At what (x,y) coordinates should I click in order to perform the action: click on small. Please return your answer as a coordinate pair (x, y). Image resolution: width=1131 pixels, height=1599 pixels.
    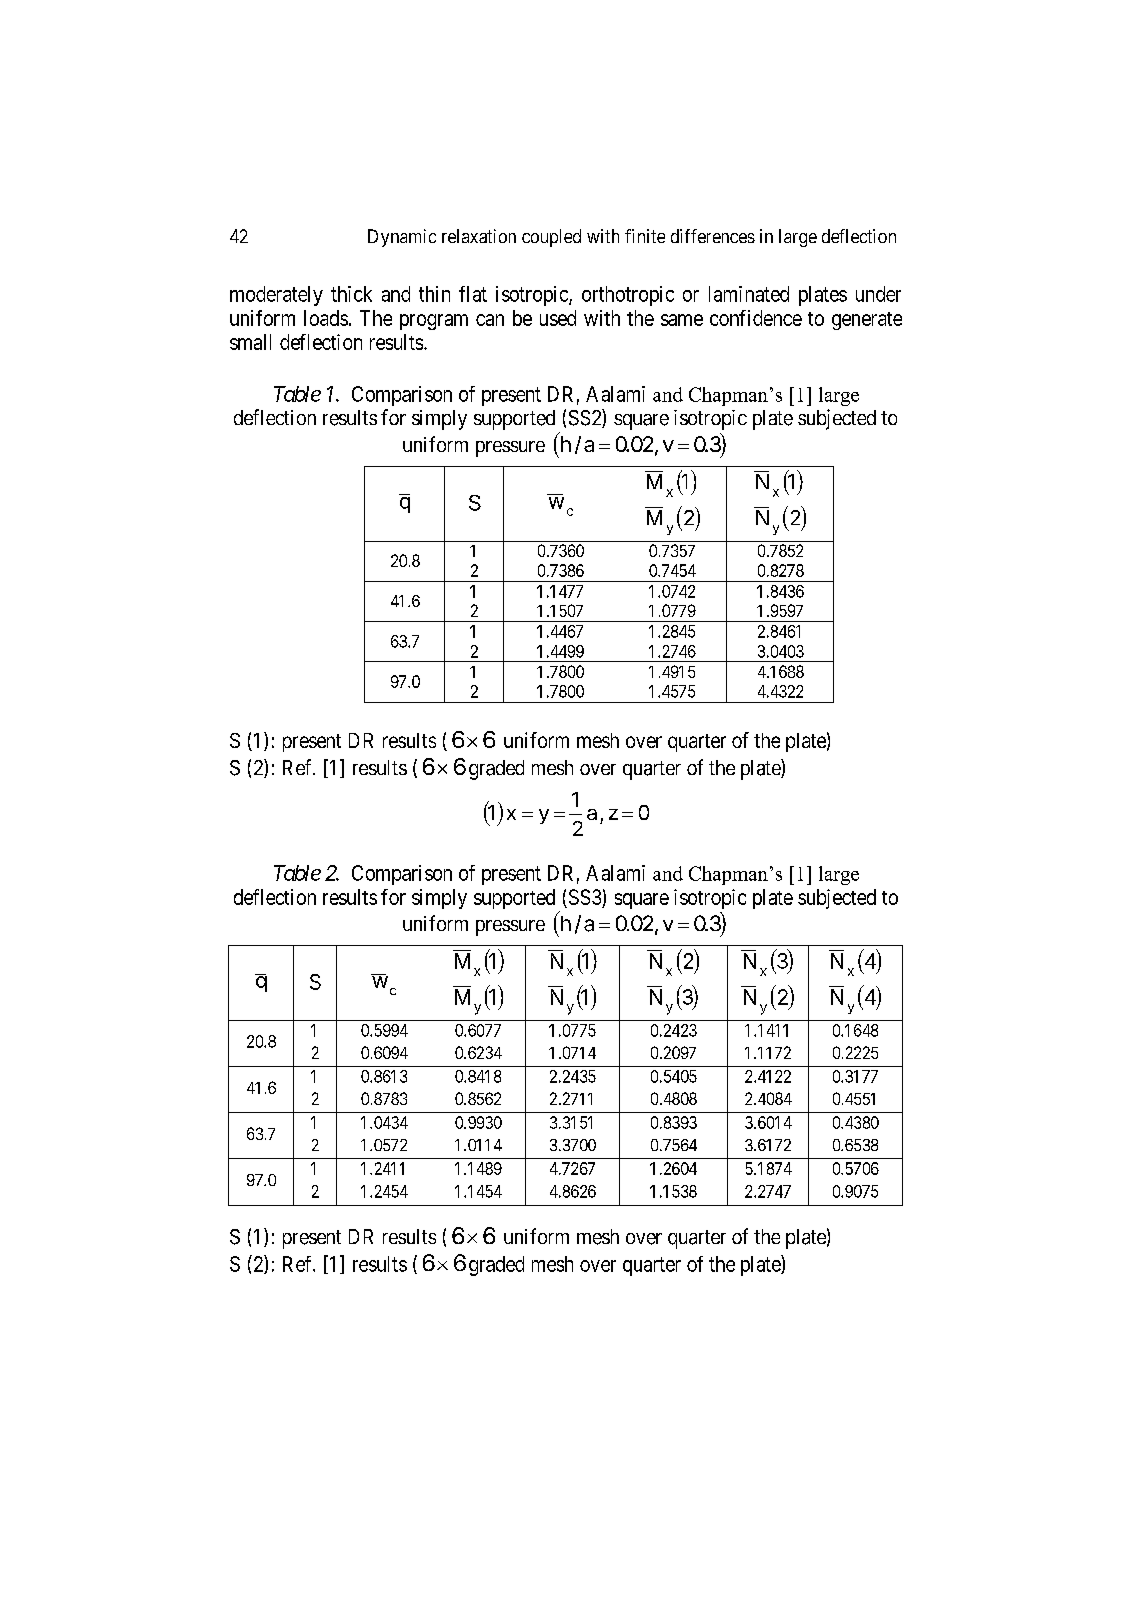
    Looking at the image, I should click on (250, 342).
